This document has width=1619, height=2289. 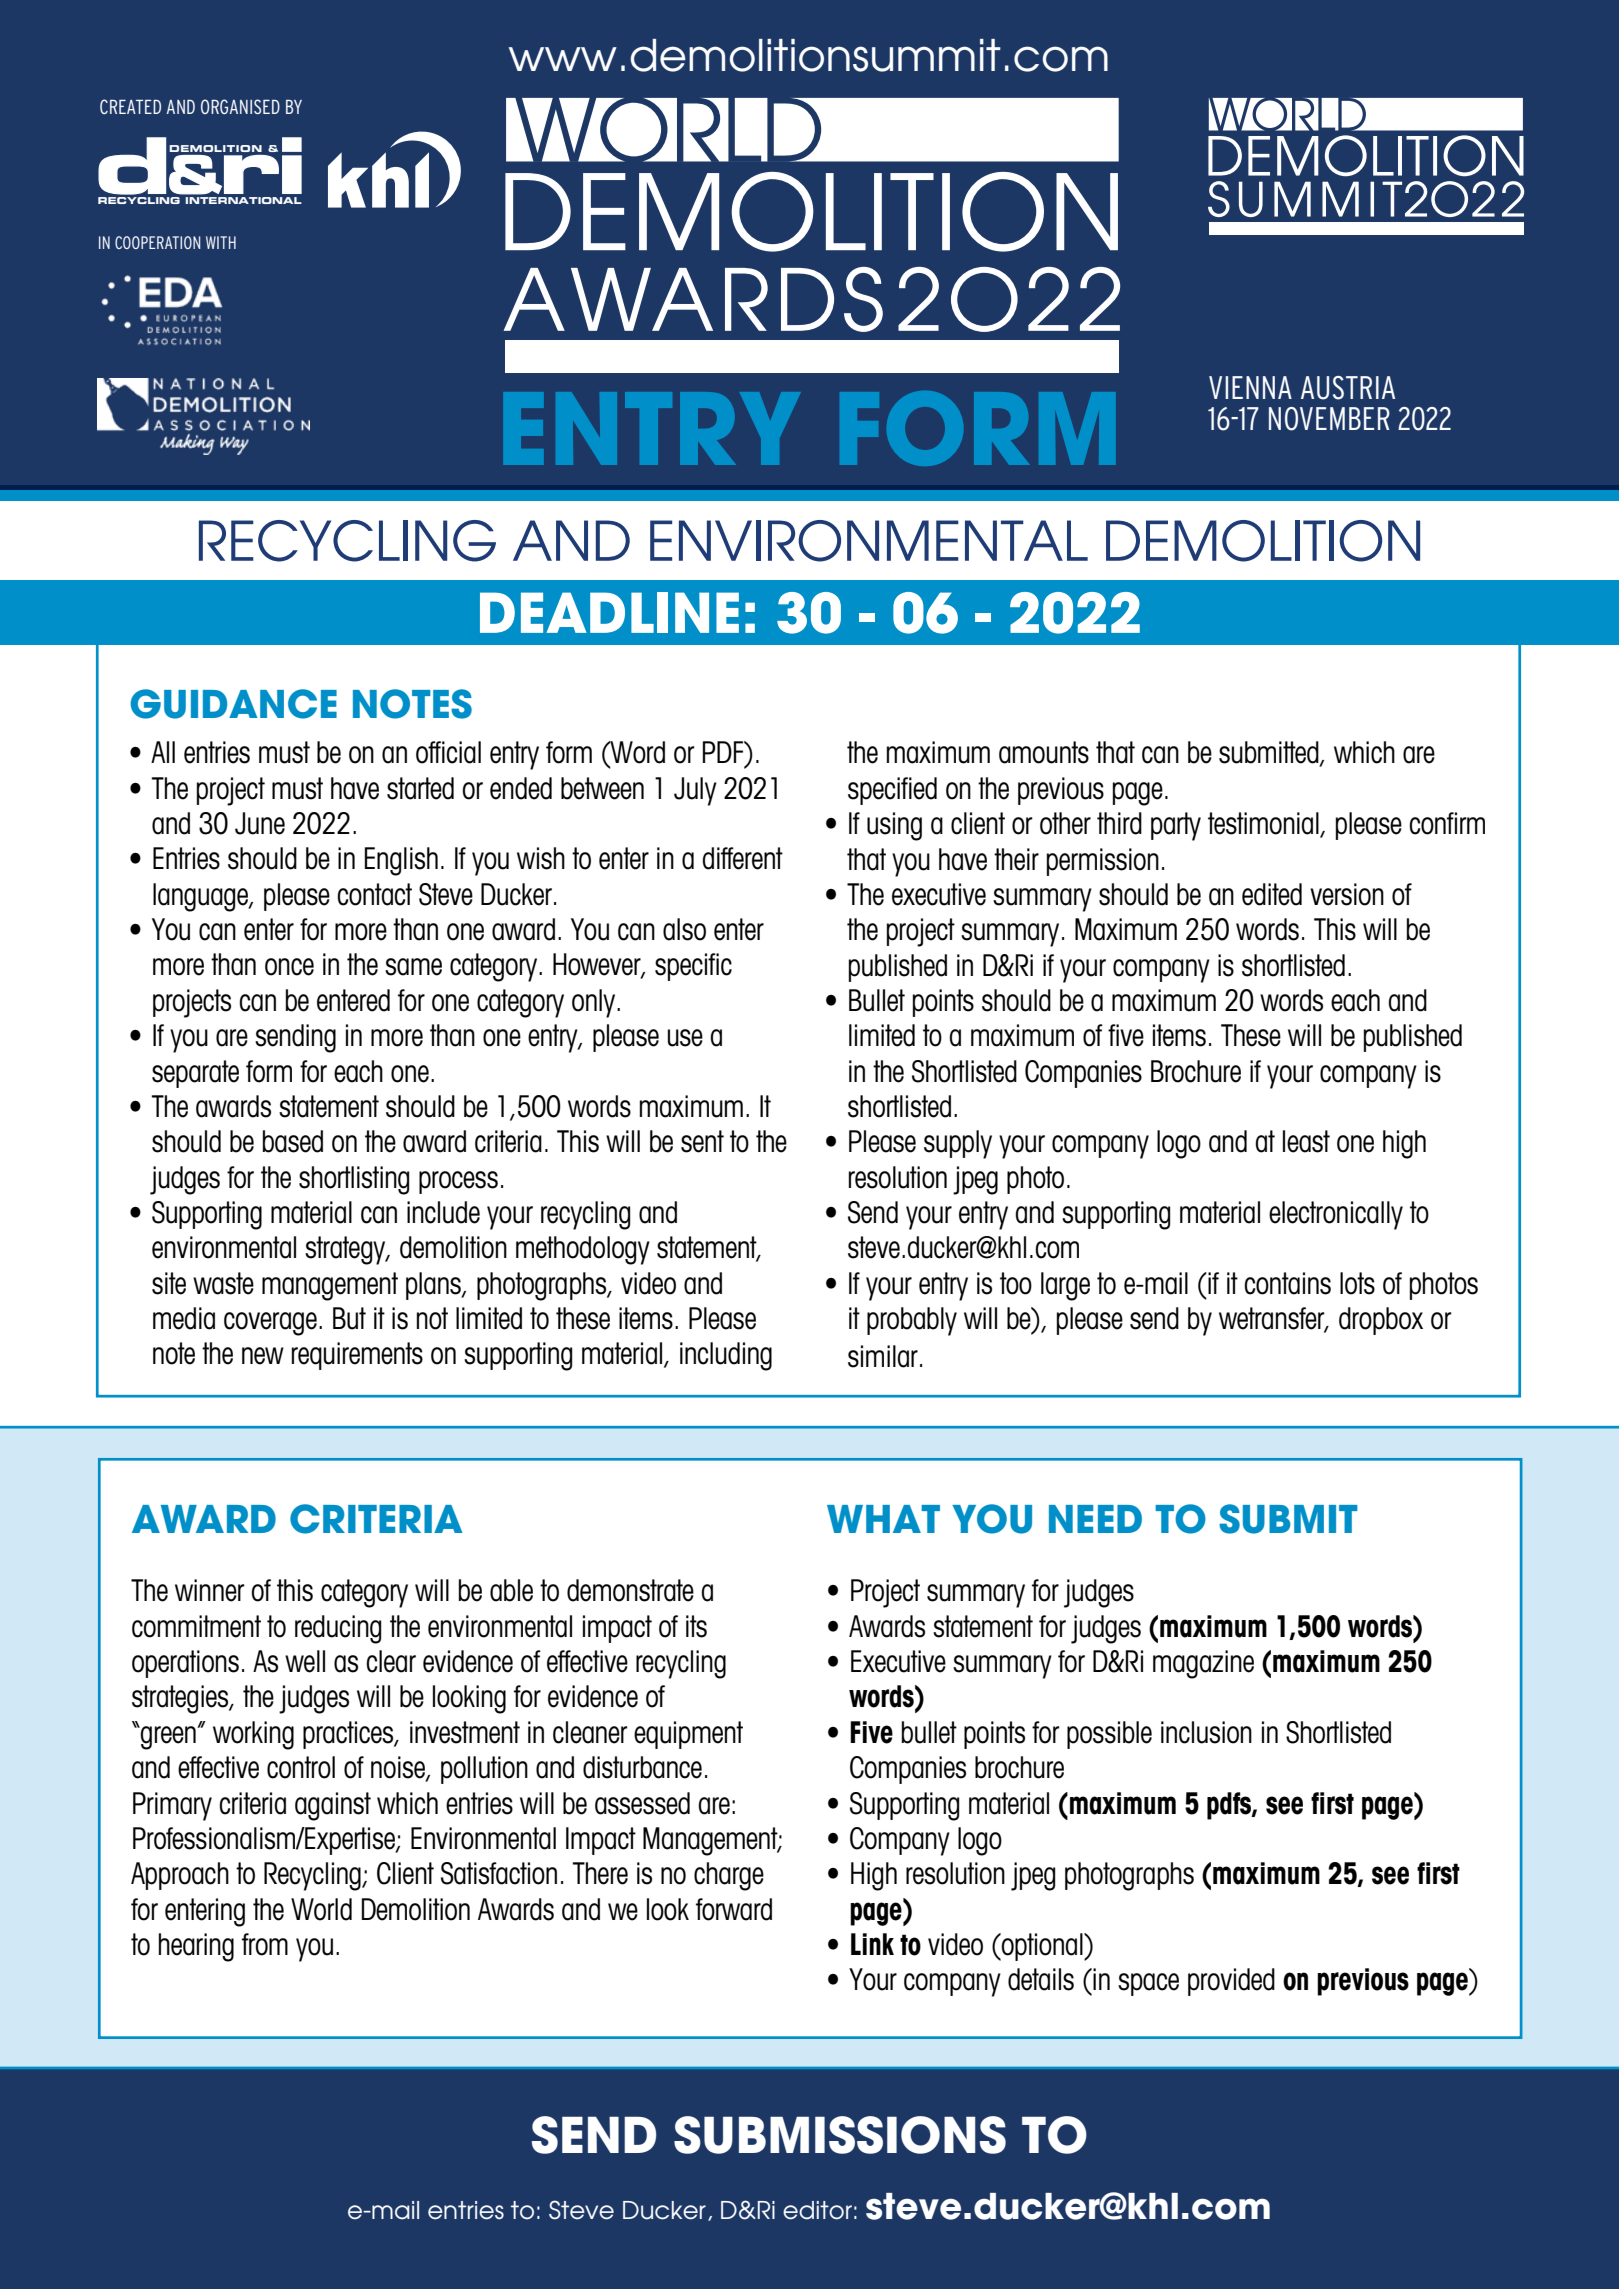 I want to click on WHAT, so click(x=883, y=1519).
